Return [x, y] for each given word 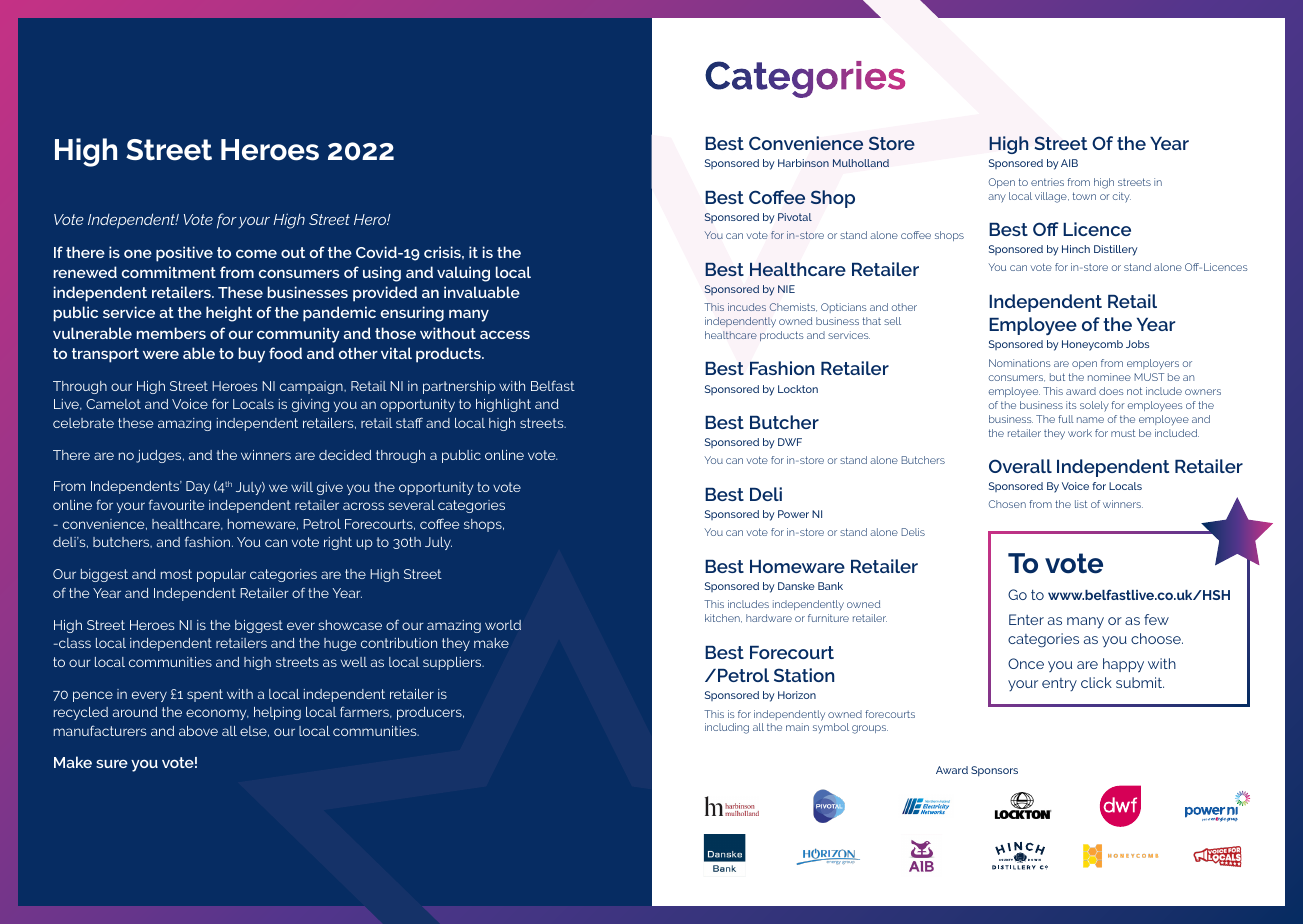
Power [793, 514]
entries [1047, 182]
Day [198, 487]
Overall [1020, 466]
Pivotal [795, 217]
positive [184, 254]
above [198, 731]
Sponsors [994, 771]
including [727, 728]
